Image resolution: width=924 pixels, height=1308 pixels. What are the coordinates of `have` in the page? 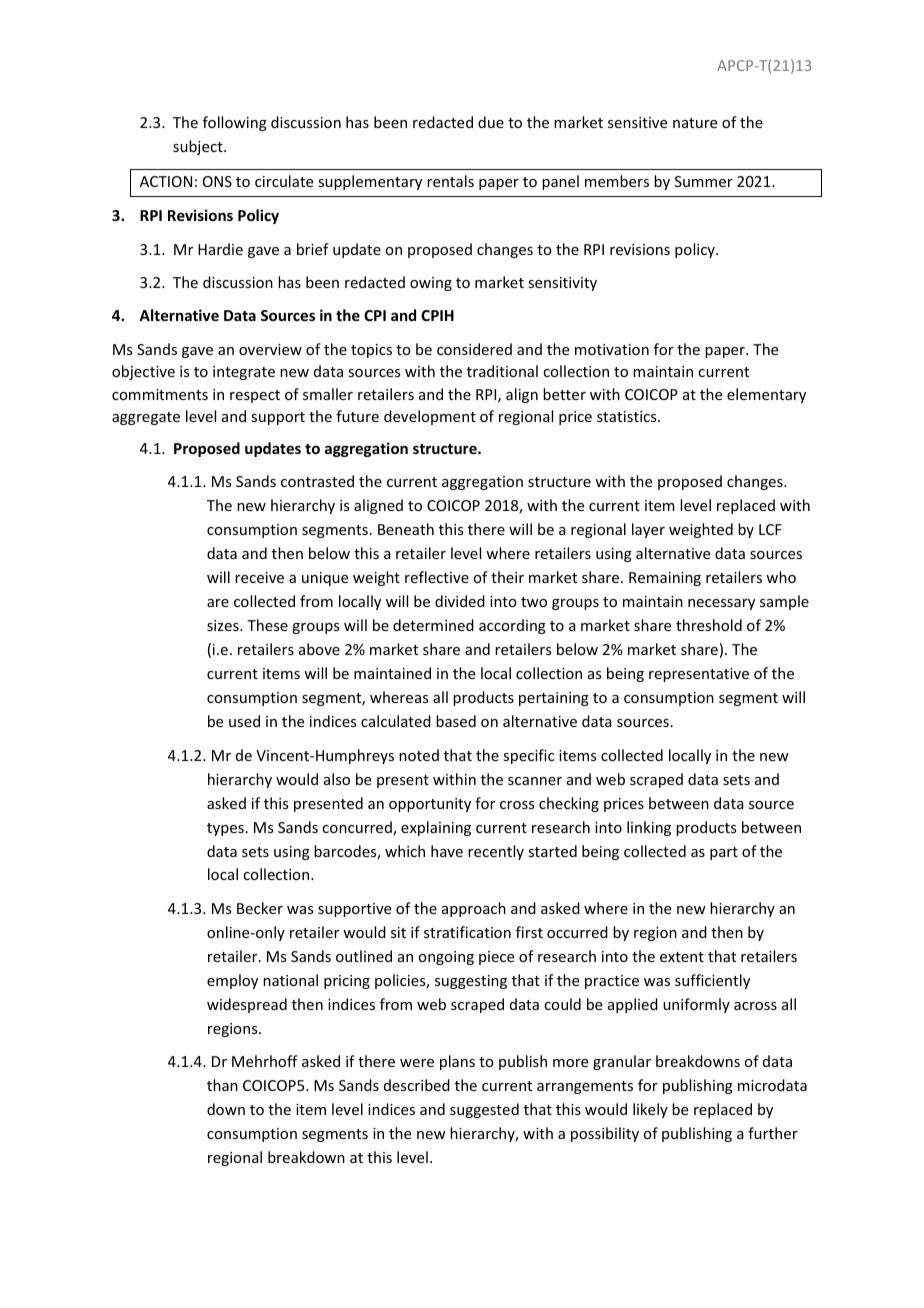 It's located at (447, 851).
